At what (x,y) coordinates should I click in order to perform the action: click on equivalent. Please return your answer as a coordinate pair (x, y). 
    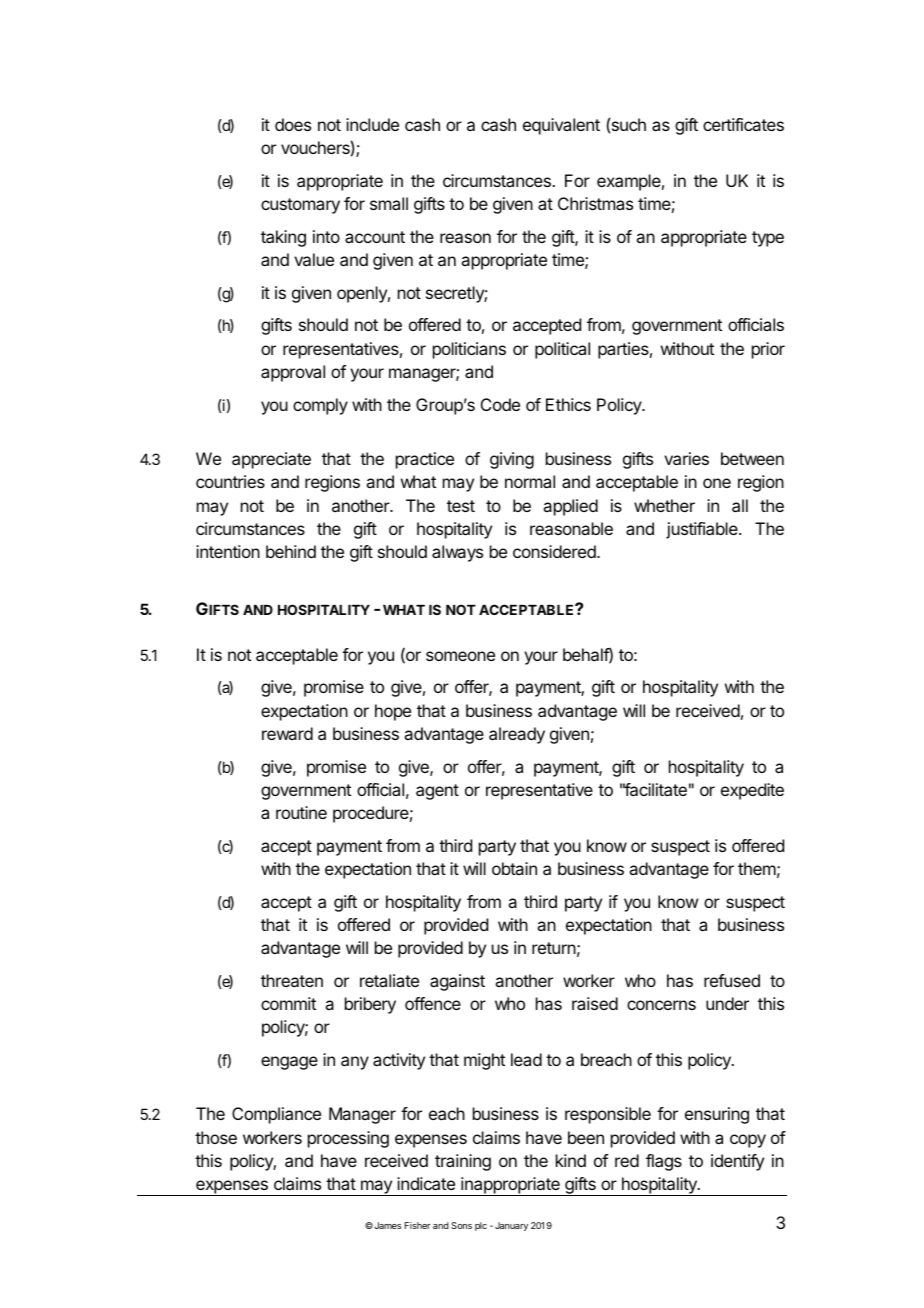
    Looking at the image, I should click on (561, 126).
